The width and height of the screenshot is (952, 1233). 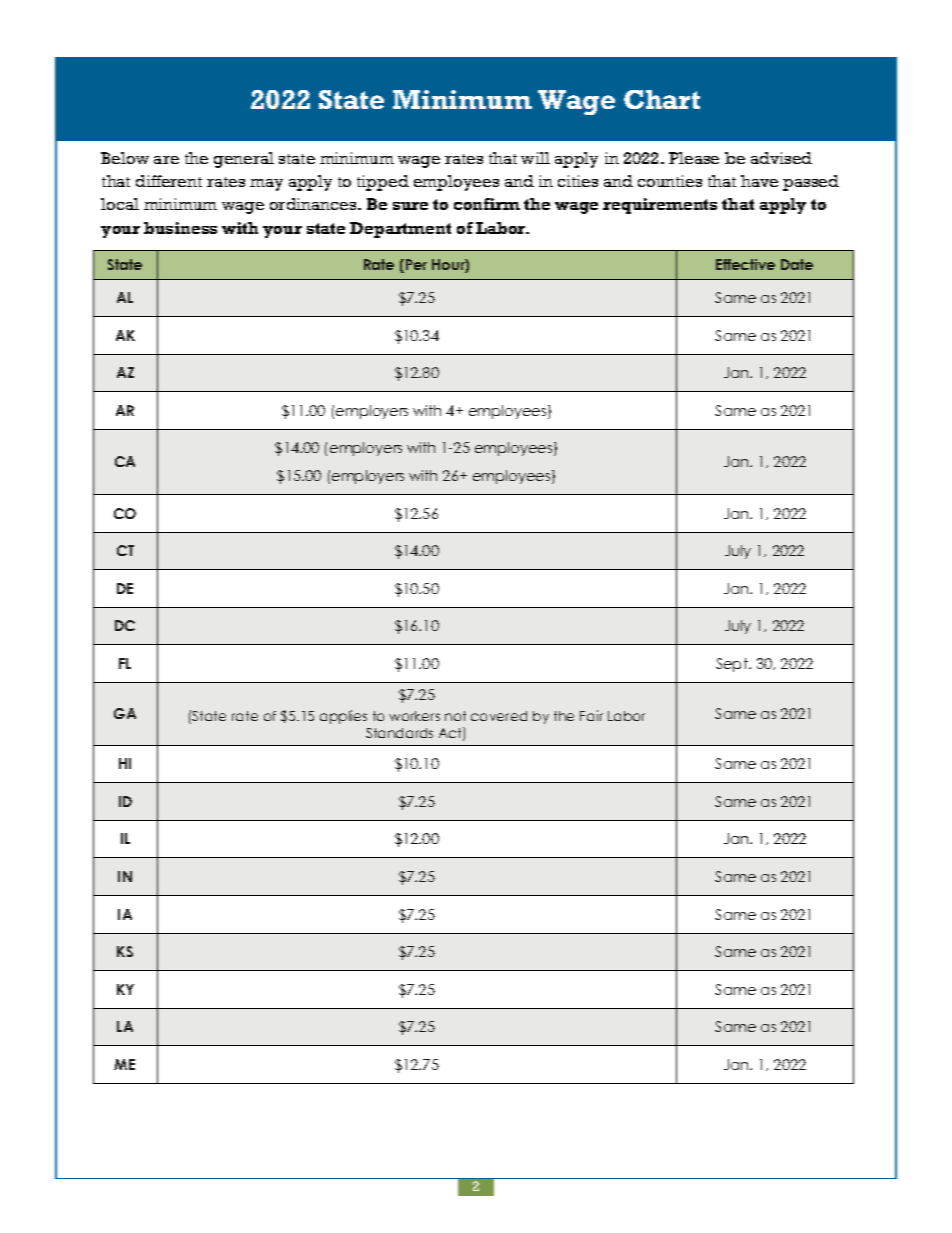 I want to click on applies, so click(x=343, y=717).
